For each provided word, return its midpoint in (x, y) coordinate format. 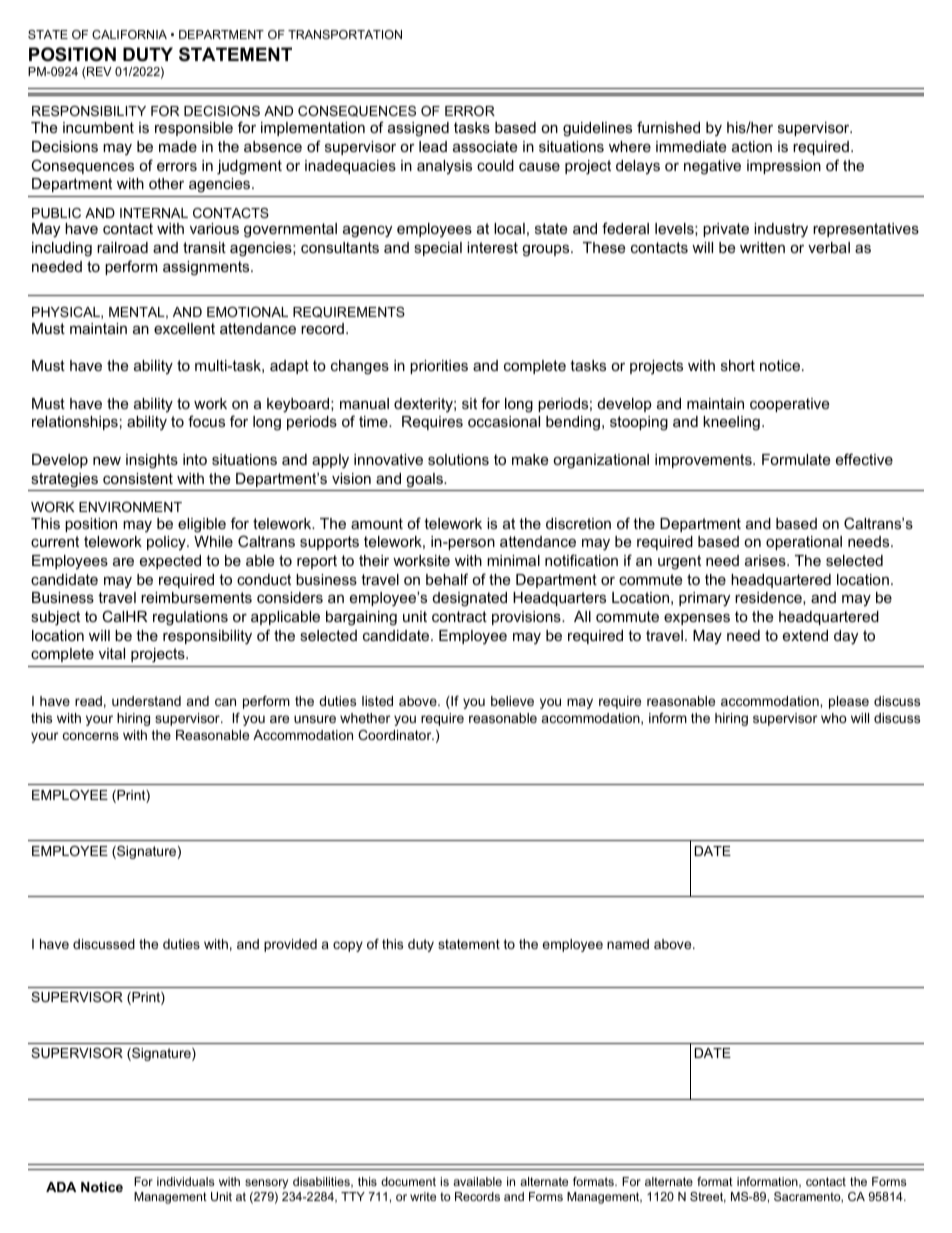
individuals (185, 1181)
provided (290, 945)
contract (459, 616)
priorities (439, 367)
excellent (184, 328)
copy (348, 946)
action (752, 146)
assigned (418, 129)
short (738, 365)
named (628, 944)
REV (99, 71)
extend (805, 635)
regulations (190, 618)
